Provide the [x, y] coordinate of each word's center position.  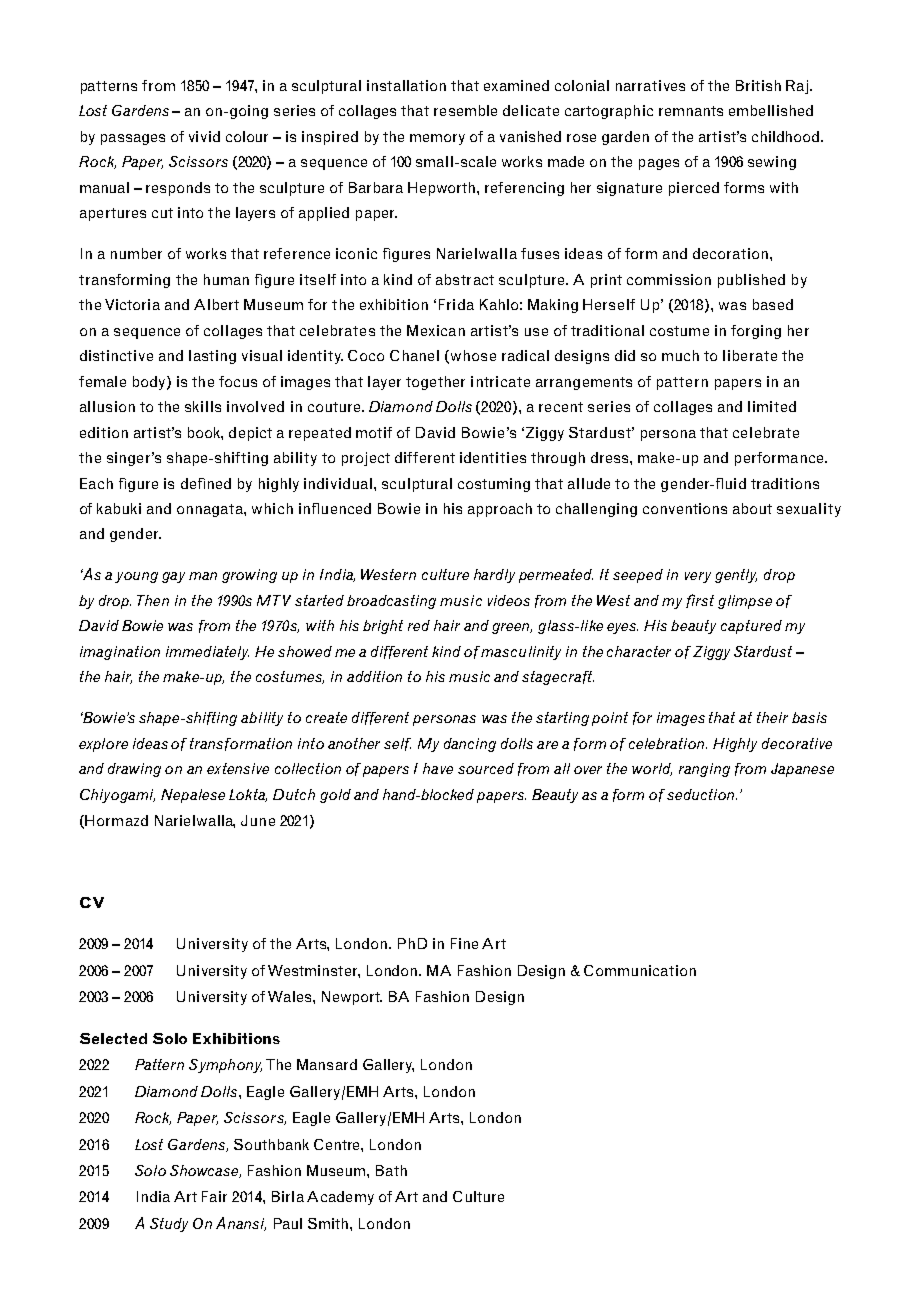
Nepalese [193, 796]
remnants [691, 111]
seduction [702, 794]
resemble [465, 110]
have [438, 768]
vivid [204, 136]
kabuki [119, 508]
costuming [494, 485]
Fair [214, 1196]
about [752, 508]
